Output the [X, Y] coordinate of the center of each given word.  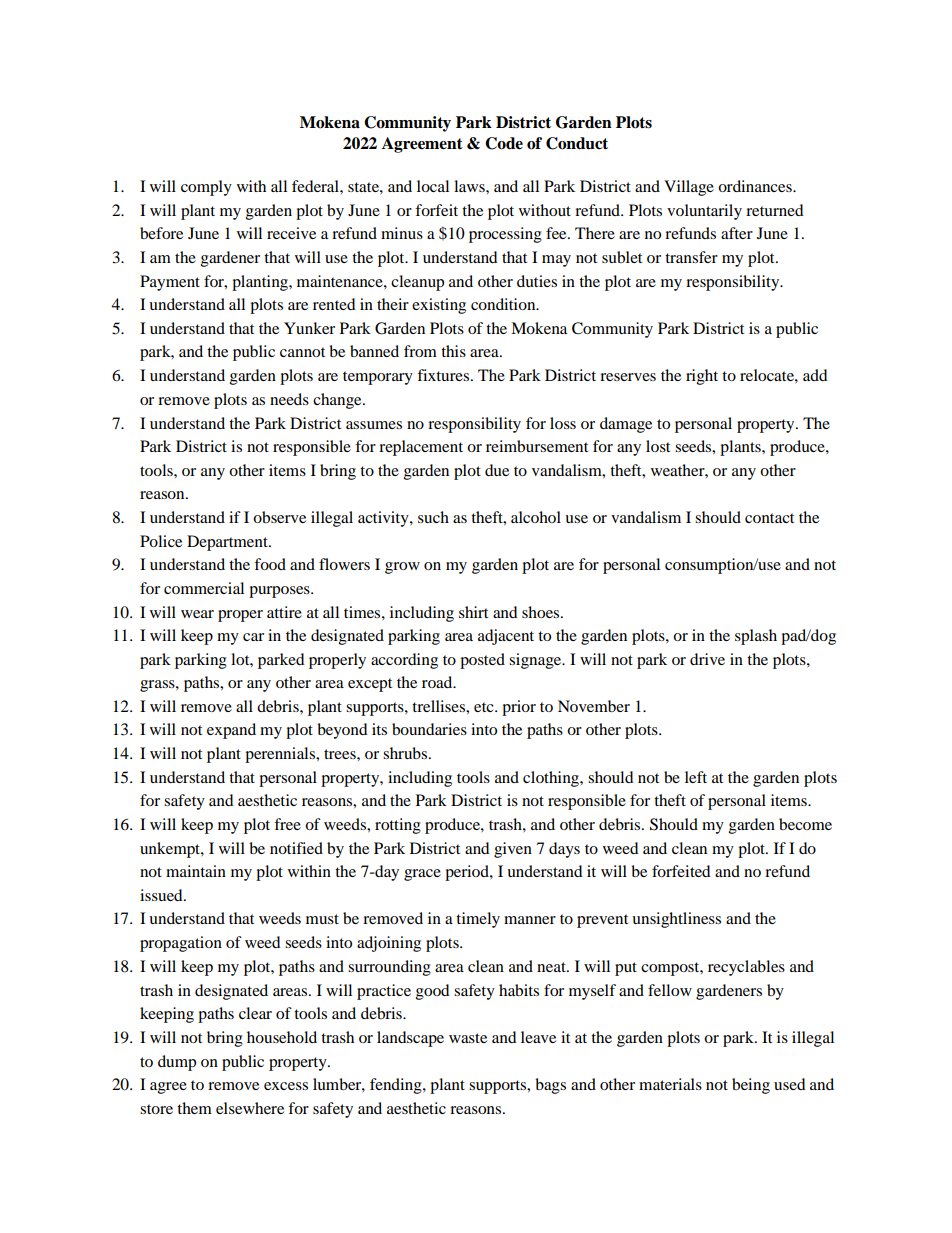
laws [470, 186]
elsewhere [250, 1108]
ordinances [756, 186]
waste [468, 1038]
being [751, 1086]
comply [206, 188]
